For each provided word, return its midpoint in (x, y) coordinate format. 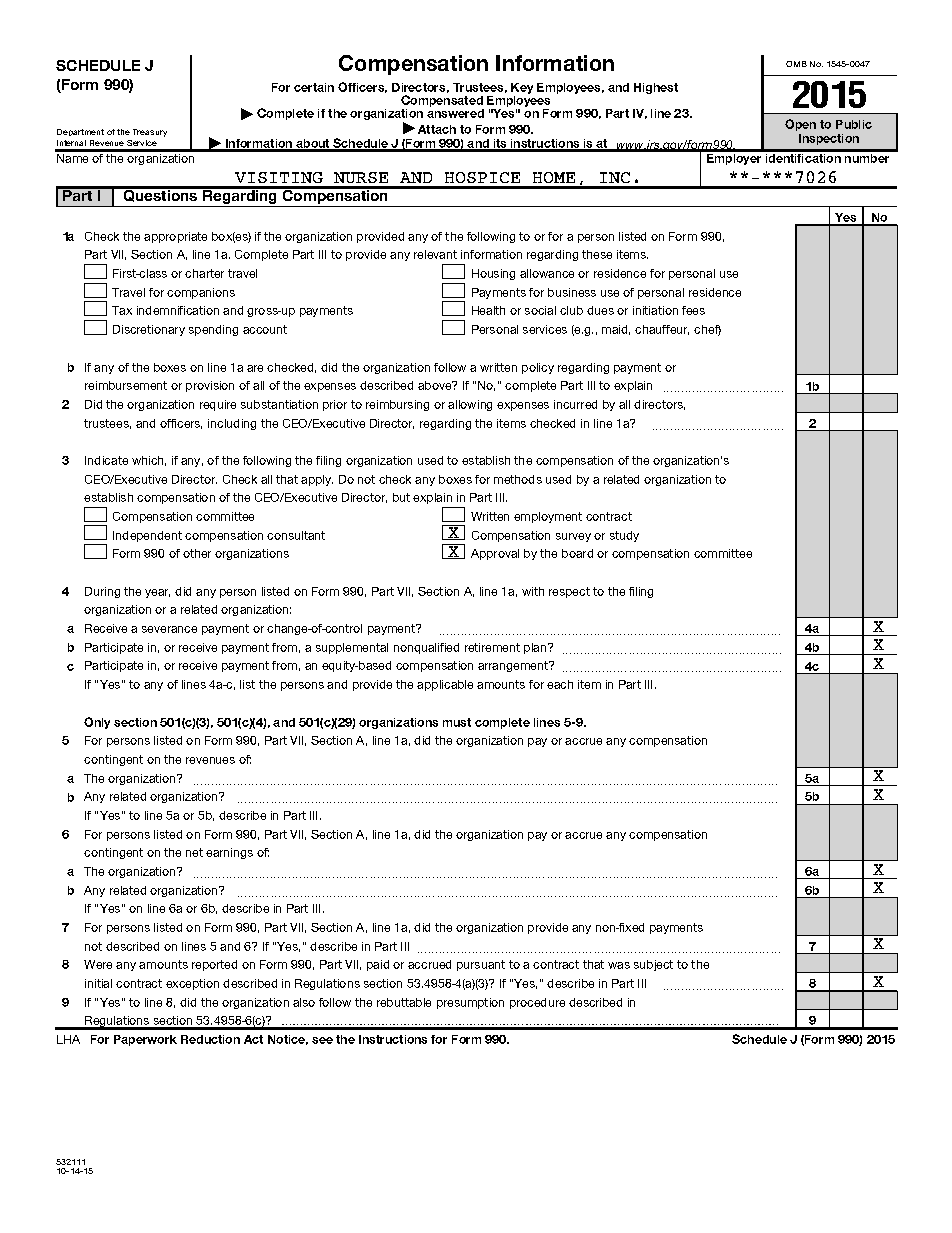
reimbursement (126, 385)
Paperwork (145, 1040)
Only (97, 723)
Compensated (442, 101)
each (560, 684)
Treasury (150, 133)
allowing (470, 405)
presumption (470, 1003)
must (457, 722)
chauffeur (662, 330)
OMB (796, 64)
